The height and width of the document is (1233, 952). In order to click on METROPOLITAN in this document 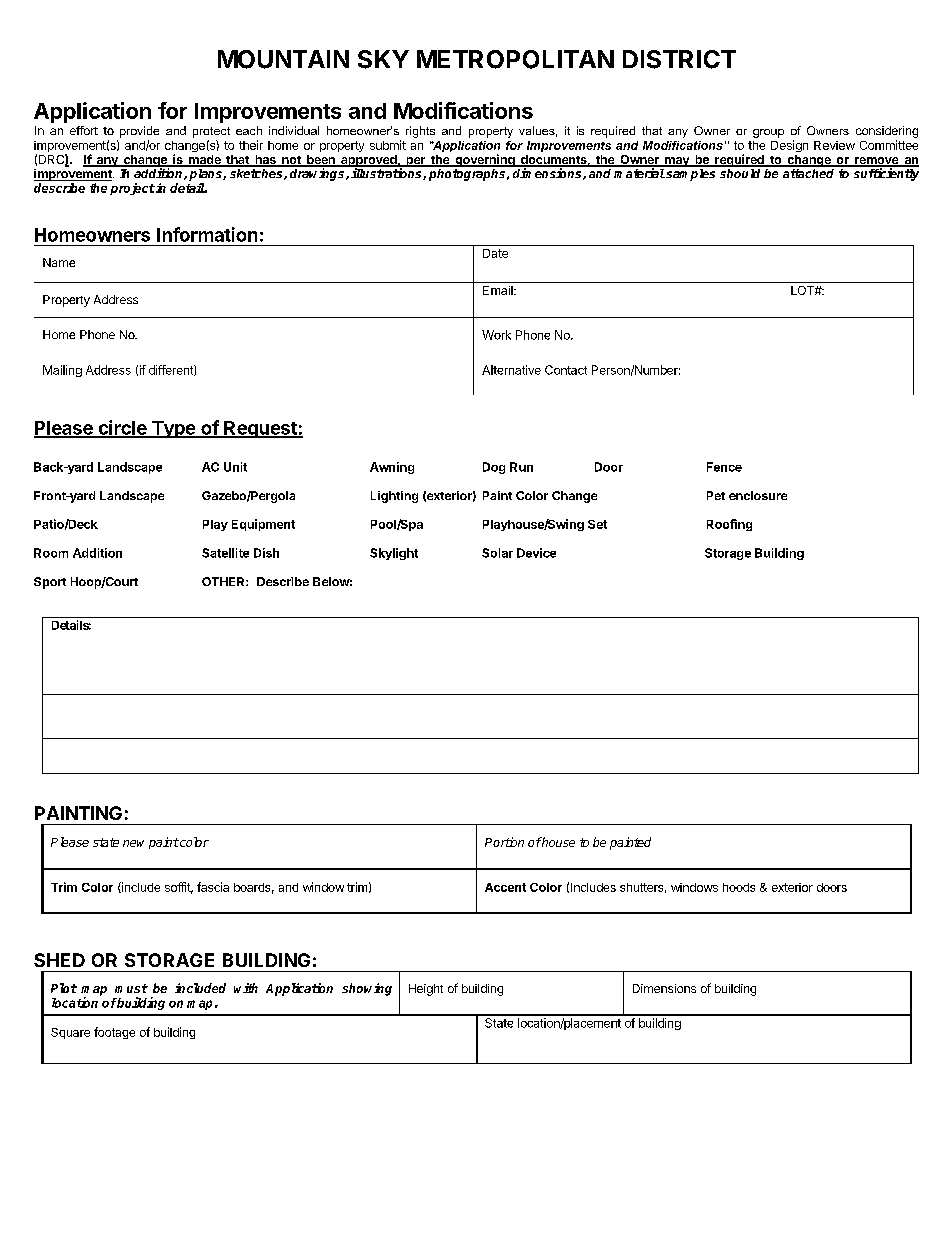, I will do `click(515, 59)`.
